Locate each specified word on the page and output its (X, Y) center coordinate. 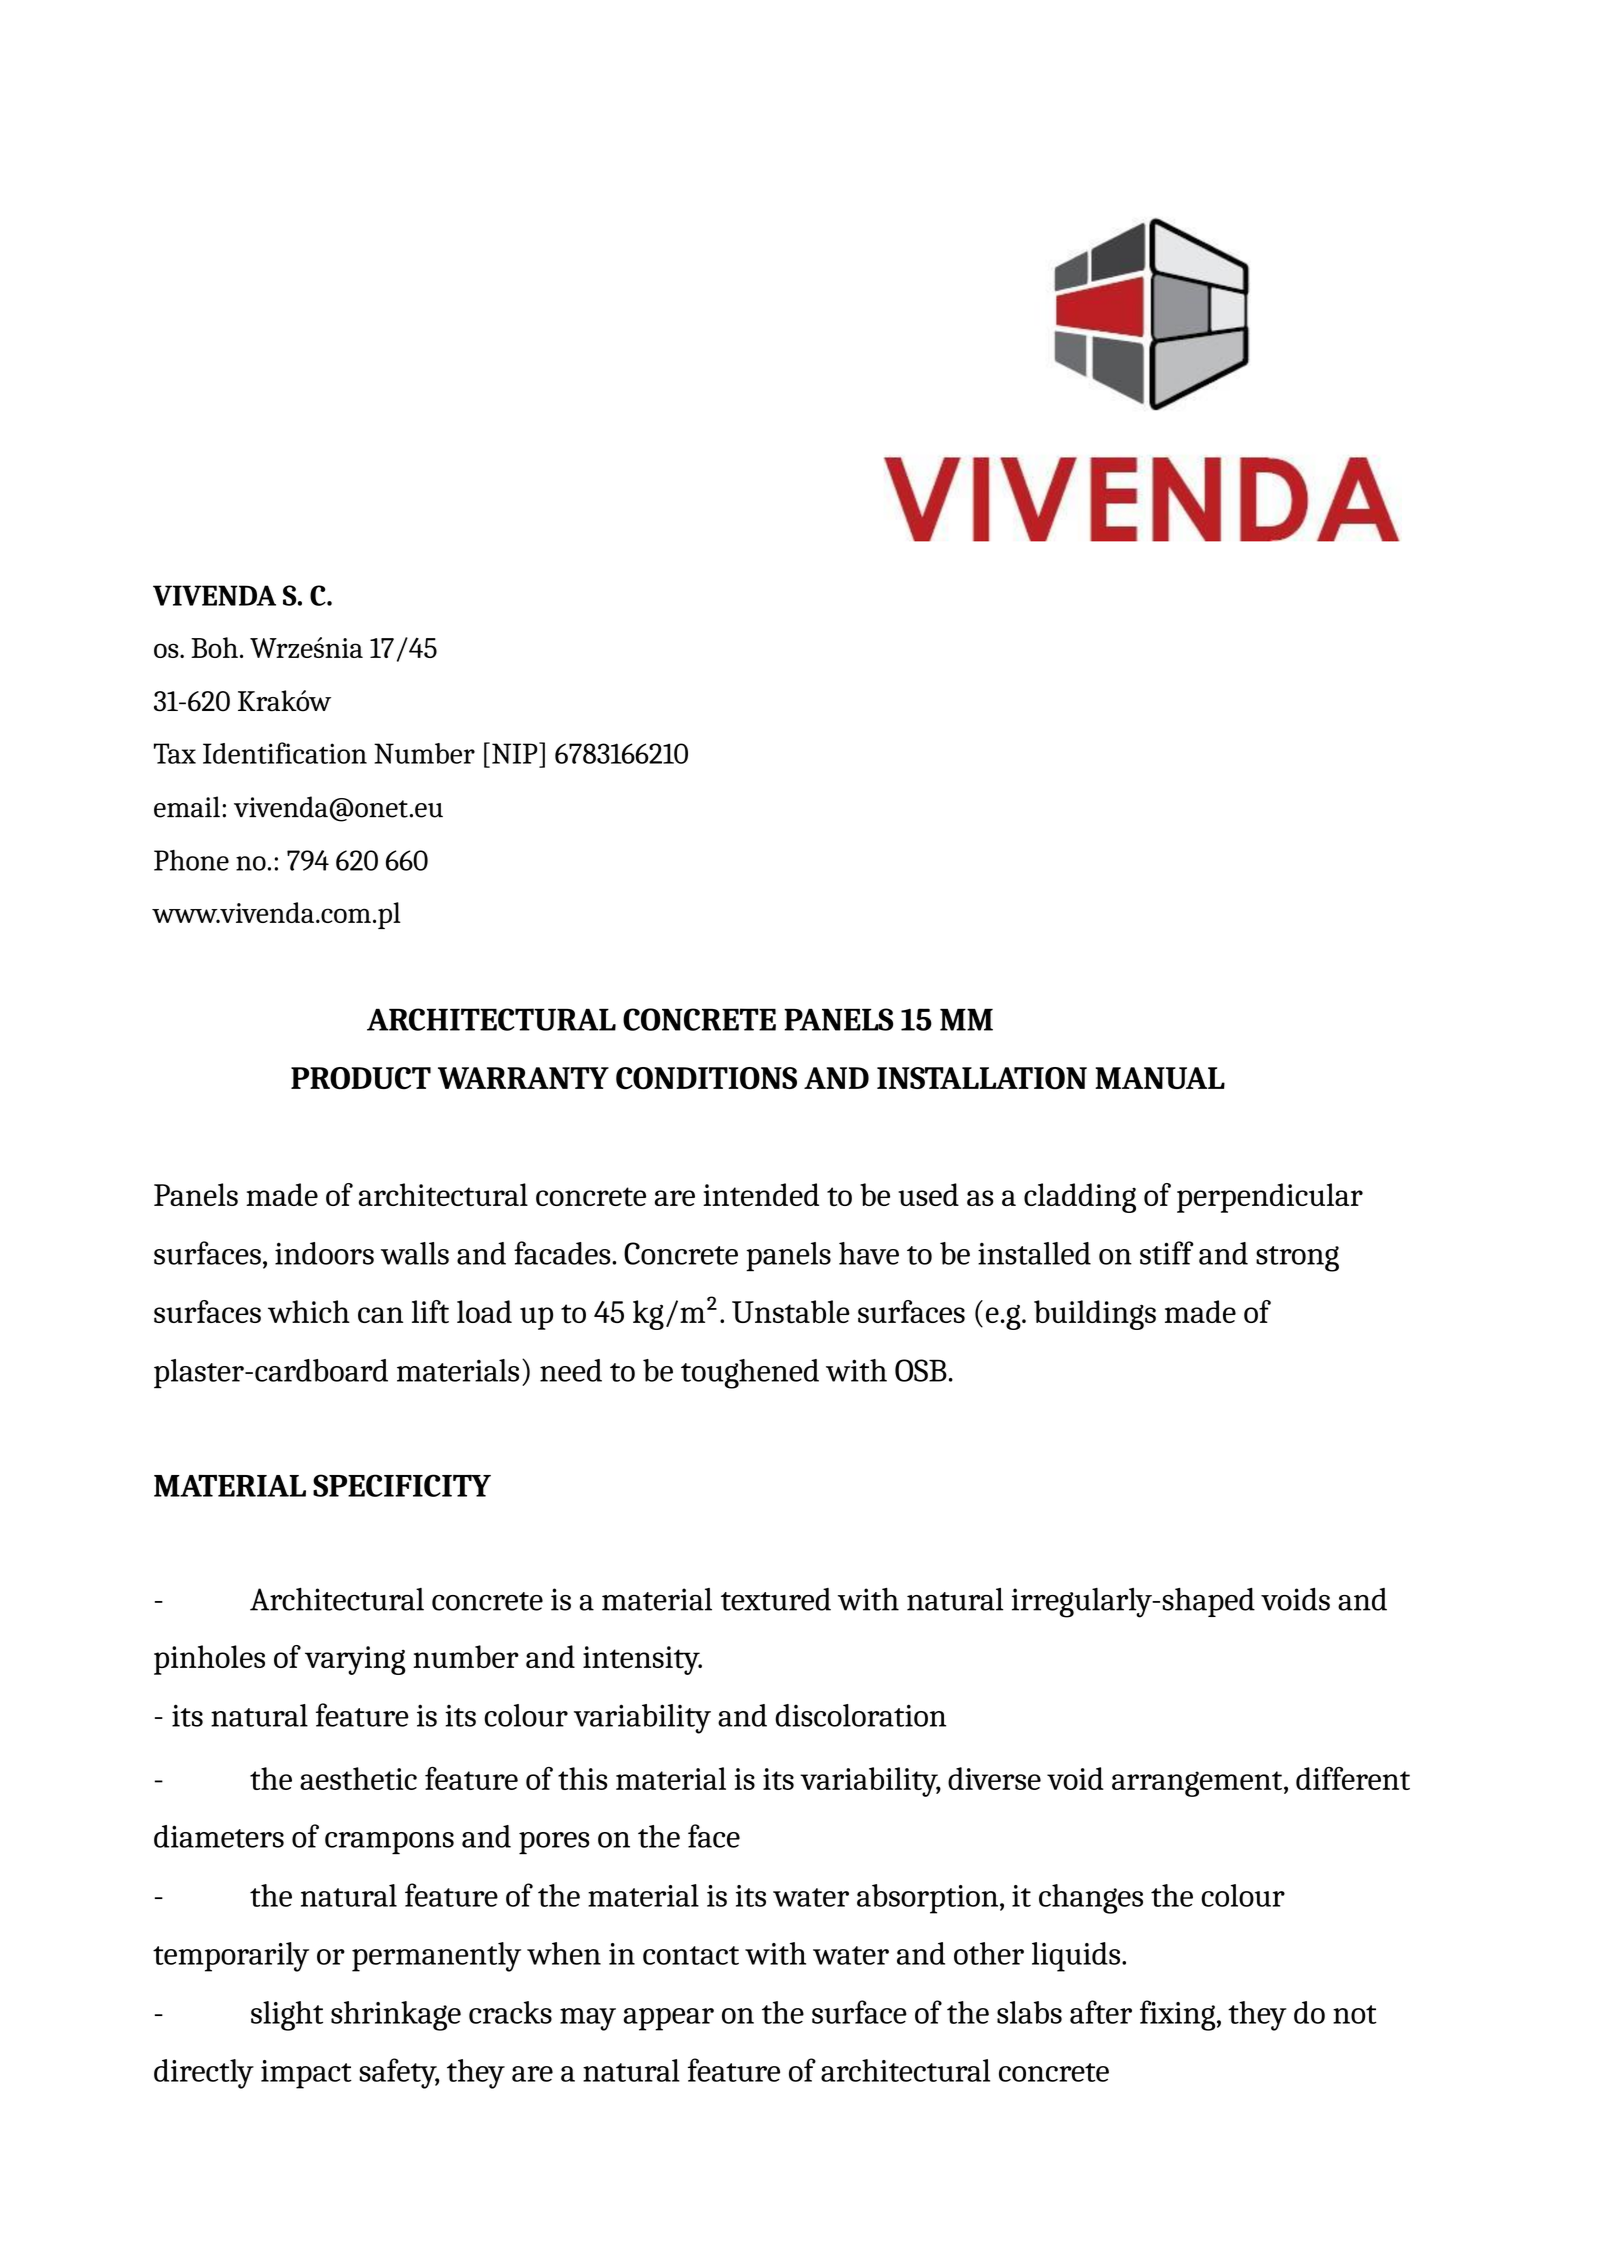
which (309, 1311)
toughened (750, 1374)
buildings (1095, 1315)
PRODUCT (361, 1078)
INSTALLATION (982, 1078)
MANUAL (1160, 1078)
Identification (285, 753)
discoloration (860, 1715)
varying (355, 1660)
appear (669, 2019)
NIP (516, 753)
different (1353, 1778)
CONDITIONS (706, 1078)
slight (287, 2016)
